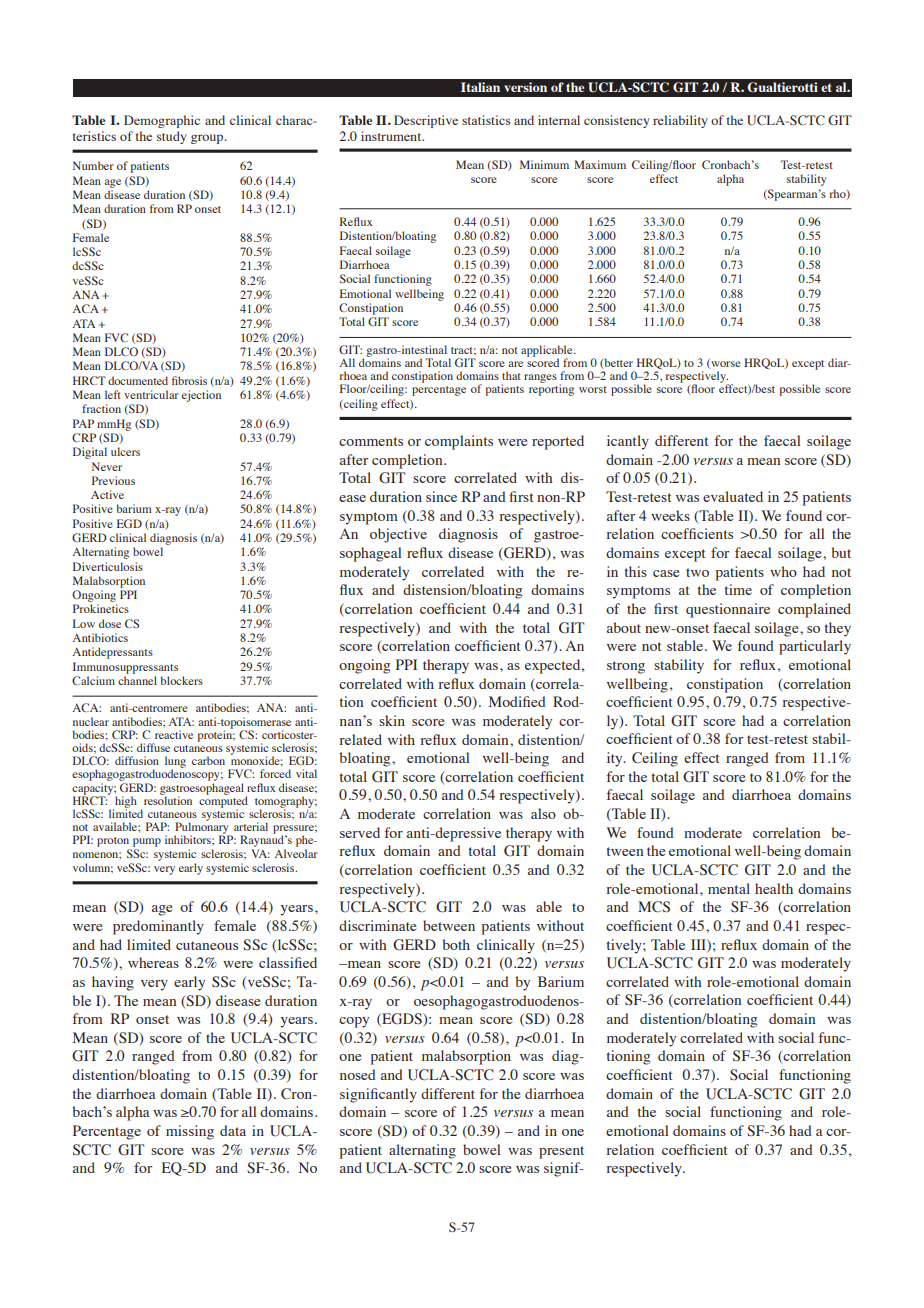  Describe the element at coordinates (738, 589) in the page. I see `time` at that location.
